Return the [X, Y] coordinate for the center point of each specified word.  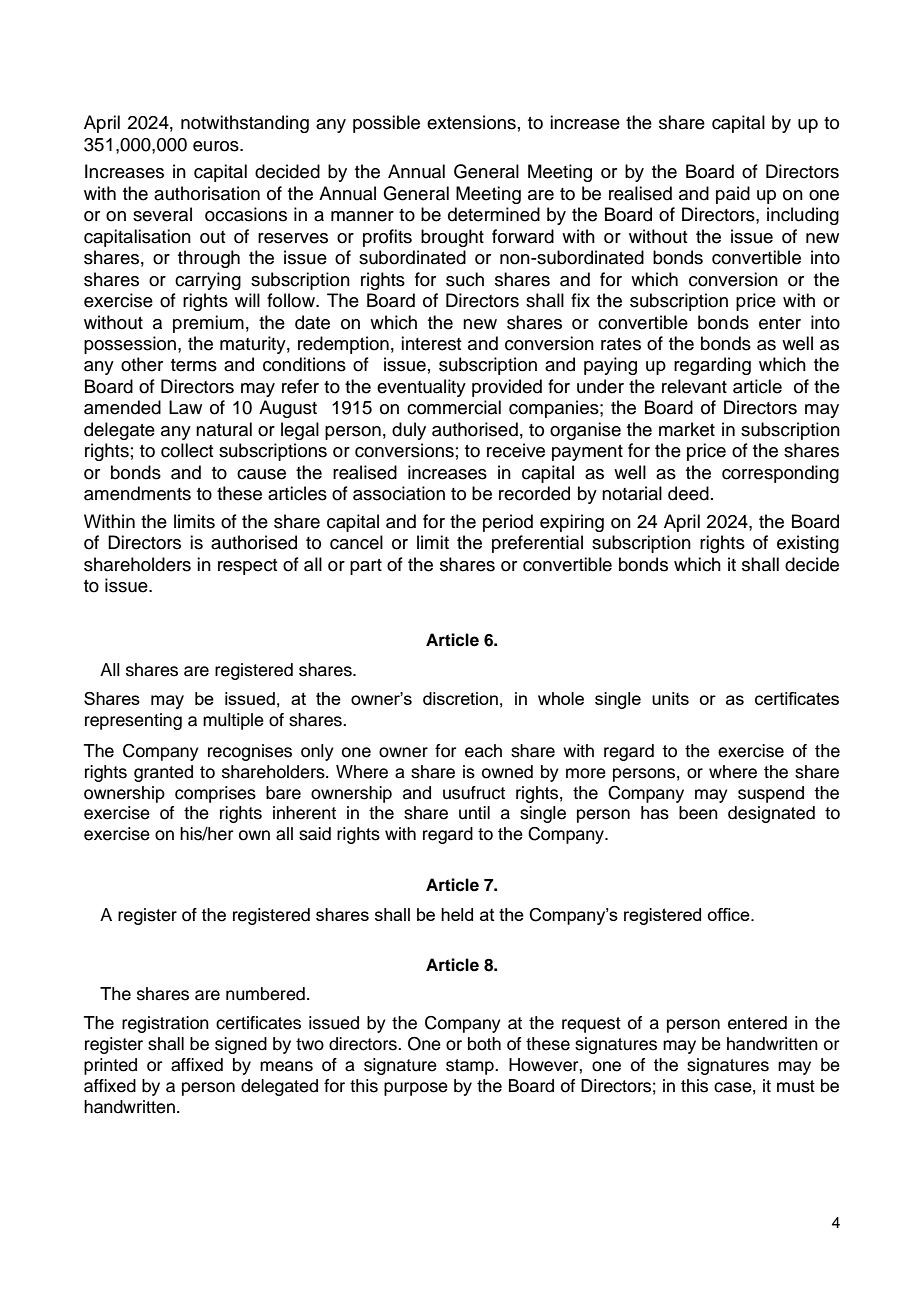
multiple [233, 721]
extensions [471, 122]
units [670, 698]
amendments [137, 493]
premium [208, 324]
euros [217, 146]
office [730, 914]
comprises [215, 794]
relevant [694, 386]
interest [431, 343]
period [508, 523]
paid [733, 195]
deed [688, 493]
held [457, 914]
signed [241, 1045]
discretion [460, 698]
